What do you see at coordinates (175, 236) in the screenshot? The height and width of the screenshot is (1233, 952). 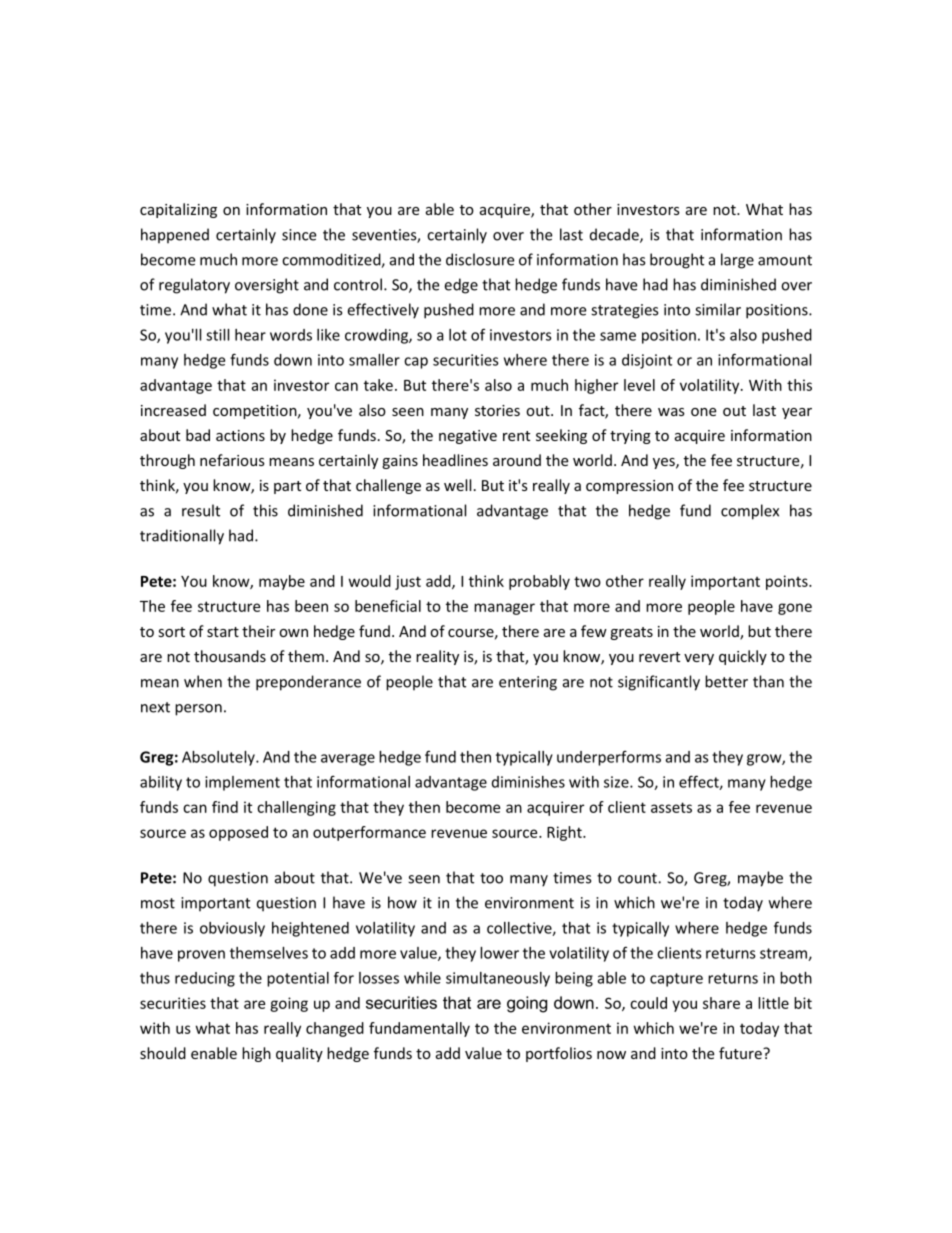 I see `happened` at bounding box center [175, 236].
